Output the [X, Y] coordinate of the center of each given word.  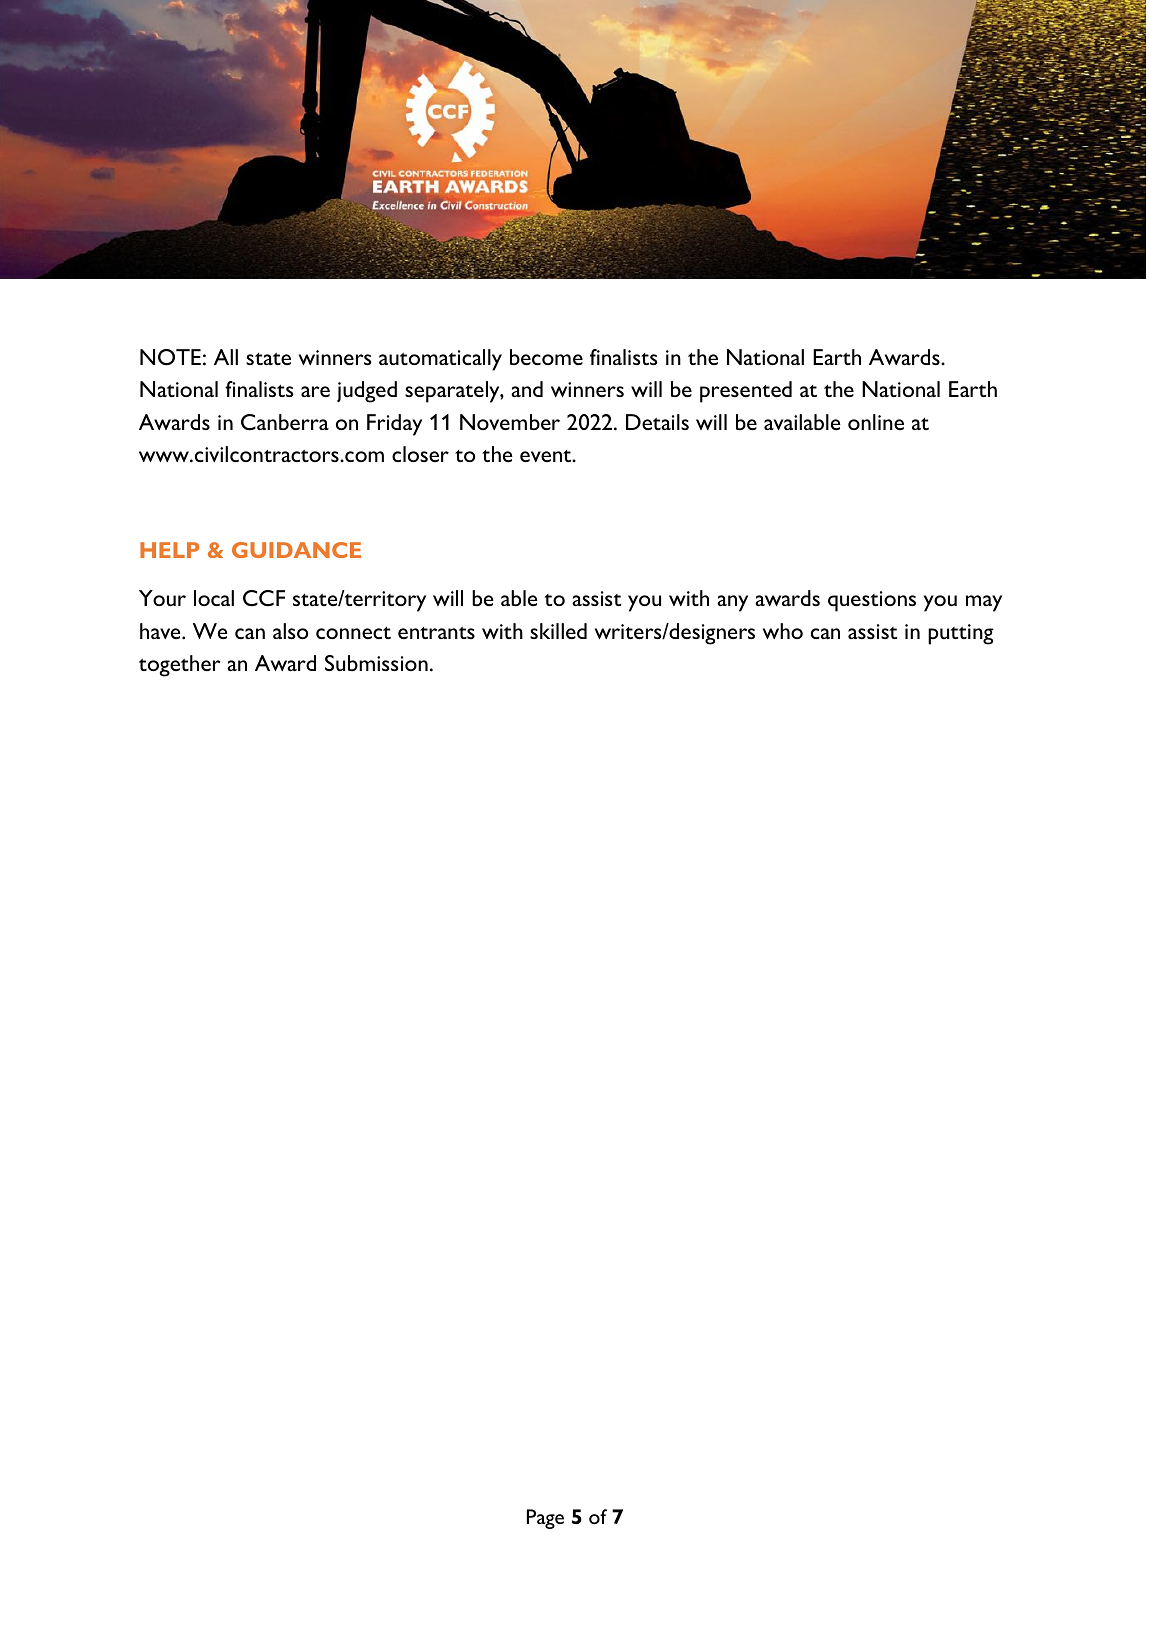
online [876, 422]
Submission [376, 663]
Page [545, 1519]
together [180, 666]
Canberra [285, 422]
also [290, 631]
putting [961, 634]
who [783, 631]
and [527, 389]
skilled [558, 631]
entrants [436, 633]
